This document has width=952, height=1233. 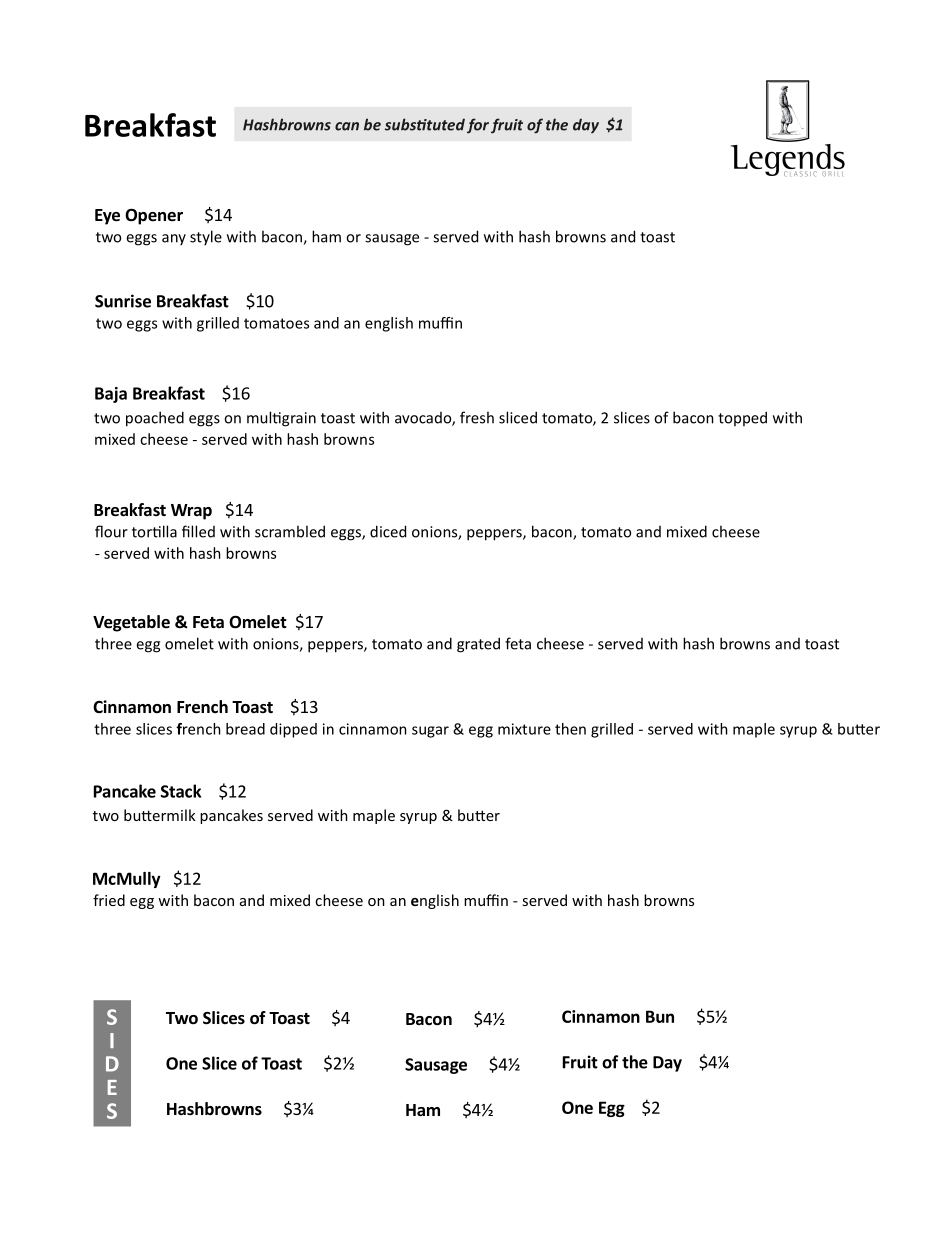 I want to click on poached, so click(x=155, y=419).
